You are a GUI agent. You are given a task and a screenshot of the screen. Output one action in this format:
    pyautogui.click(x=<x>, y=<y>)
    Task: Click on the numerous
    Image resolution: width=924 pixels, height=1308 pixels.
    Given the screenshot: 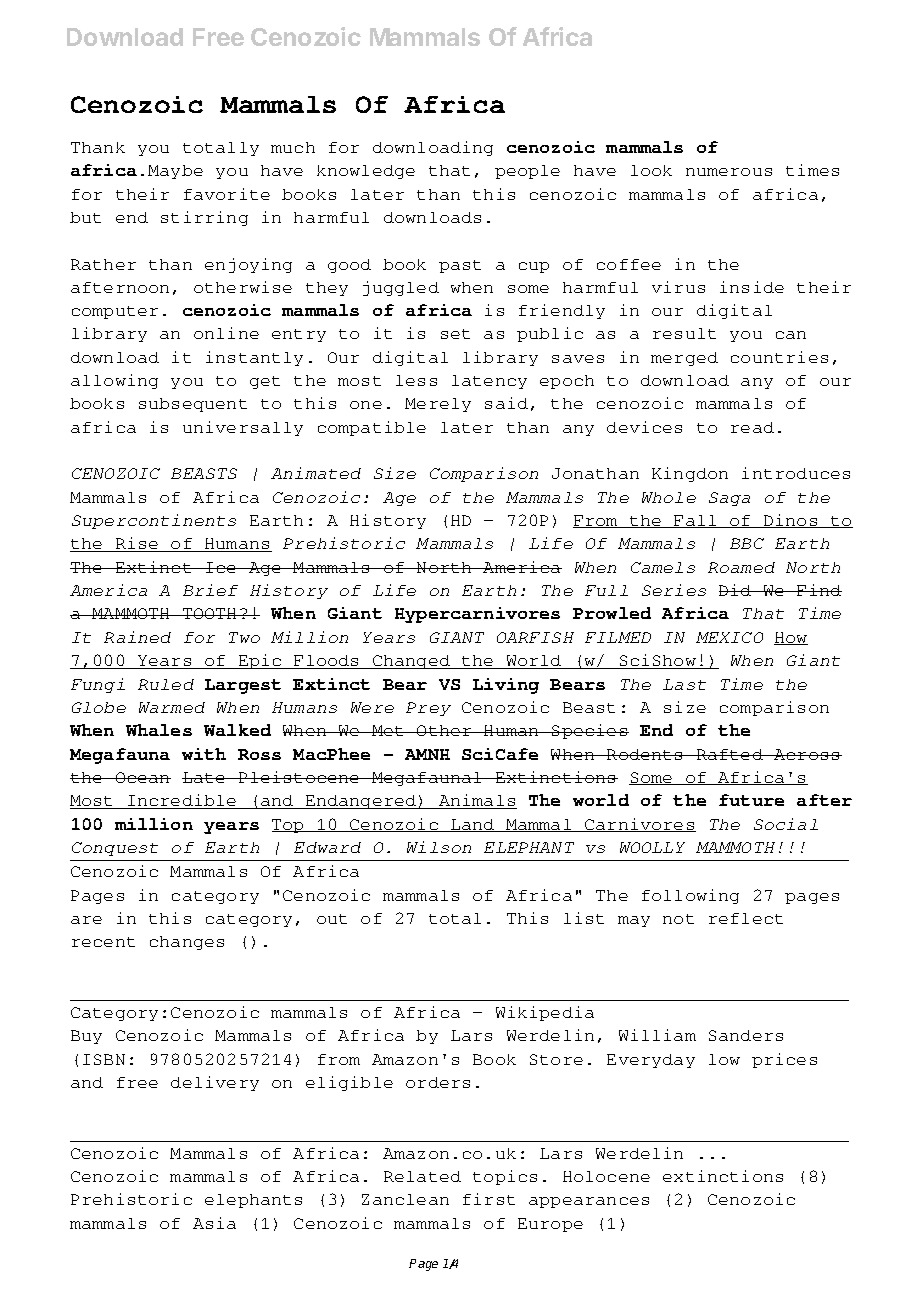 What is the action you would take?
    pyautogui.click(x=729, y=172)
